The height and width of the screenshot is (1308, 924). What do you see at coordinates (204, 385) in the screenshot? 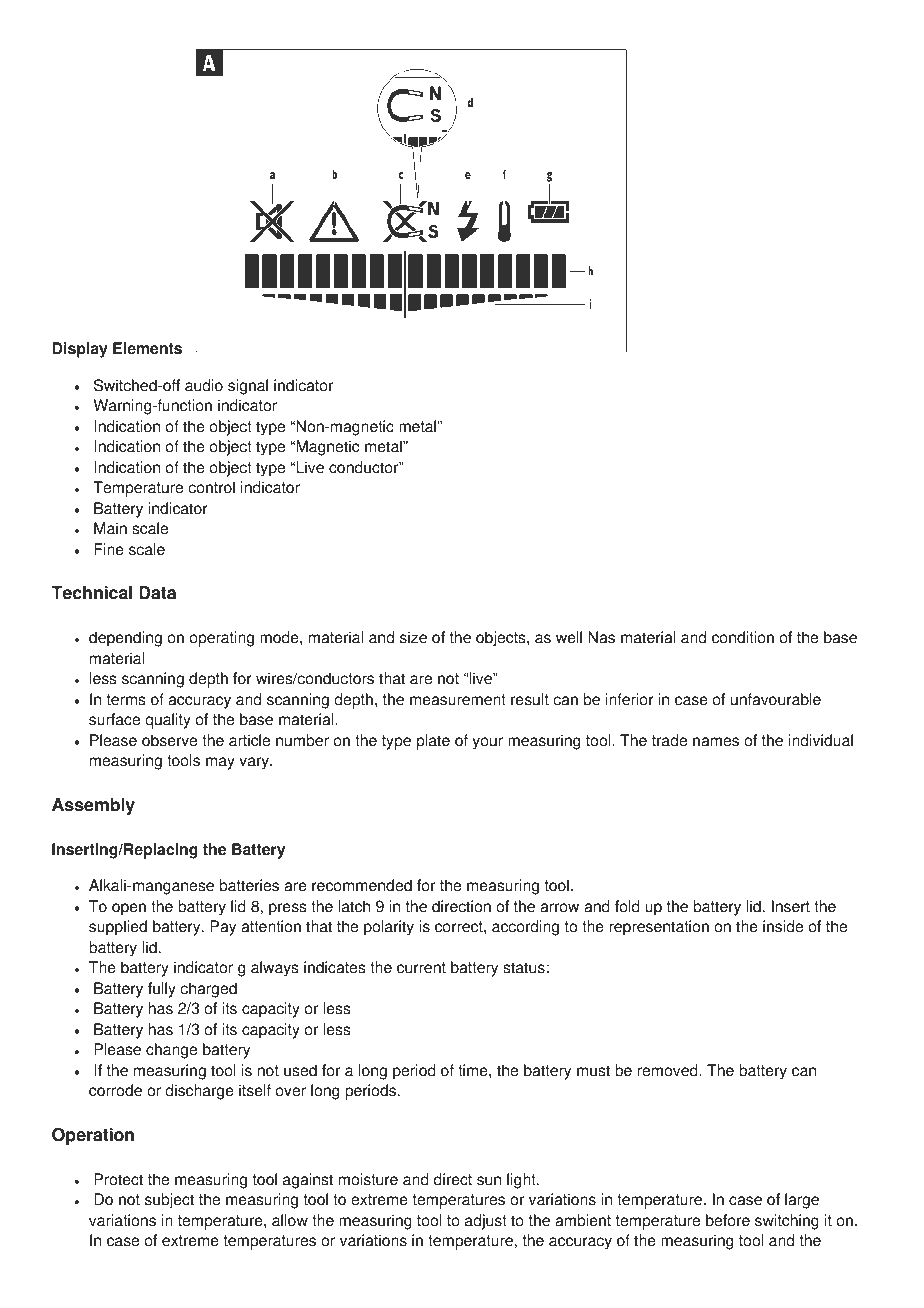
I see `audio` at bounding box center [204, 385].
